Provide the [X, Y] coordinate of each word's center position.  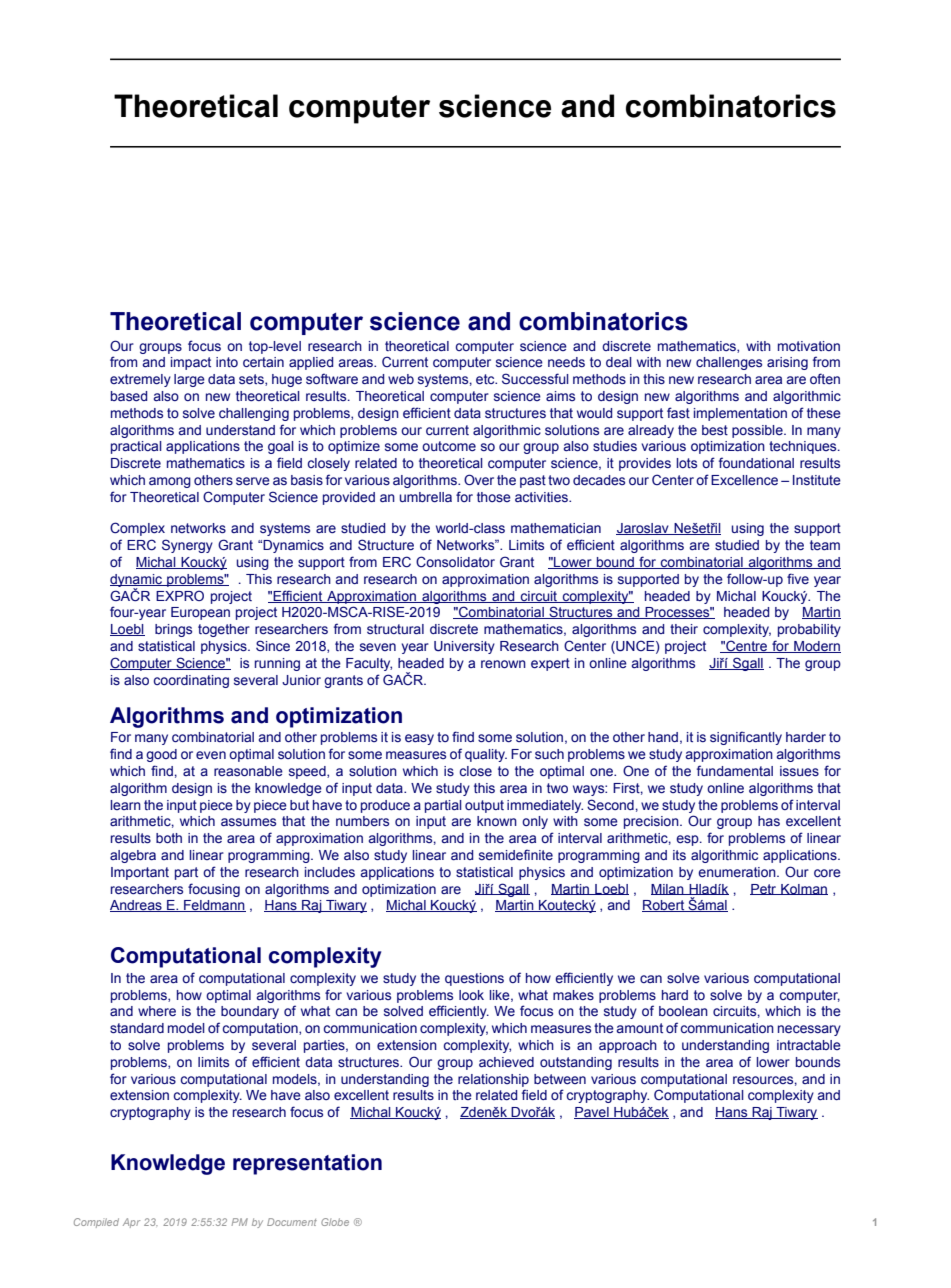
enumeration [738, 872]
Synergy [187, 546]
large [189, 380]
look [471, 995]
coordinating [191, 681]
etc [486, 379]
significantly [746, 738]
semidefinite [516, 854]
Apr [131, 1223]
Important [140, 873]
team [825, 545]
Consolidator [455, 562]
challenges [729, 363]
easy [419, 739]
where [157, 1011]
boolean [683, 1011]
